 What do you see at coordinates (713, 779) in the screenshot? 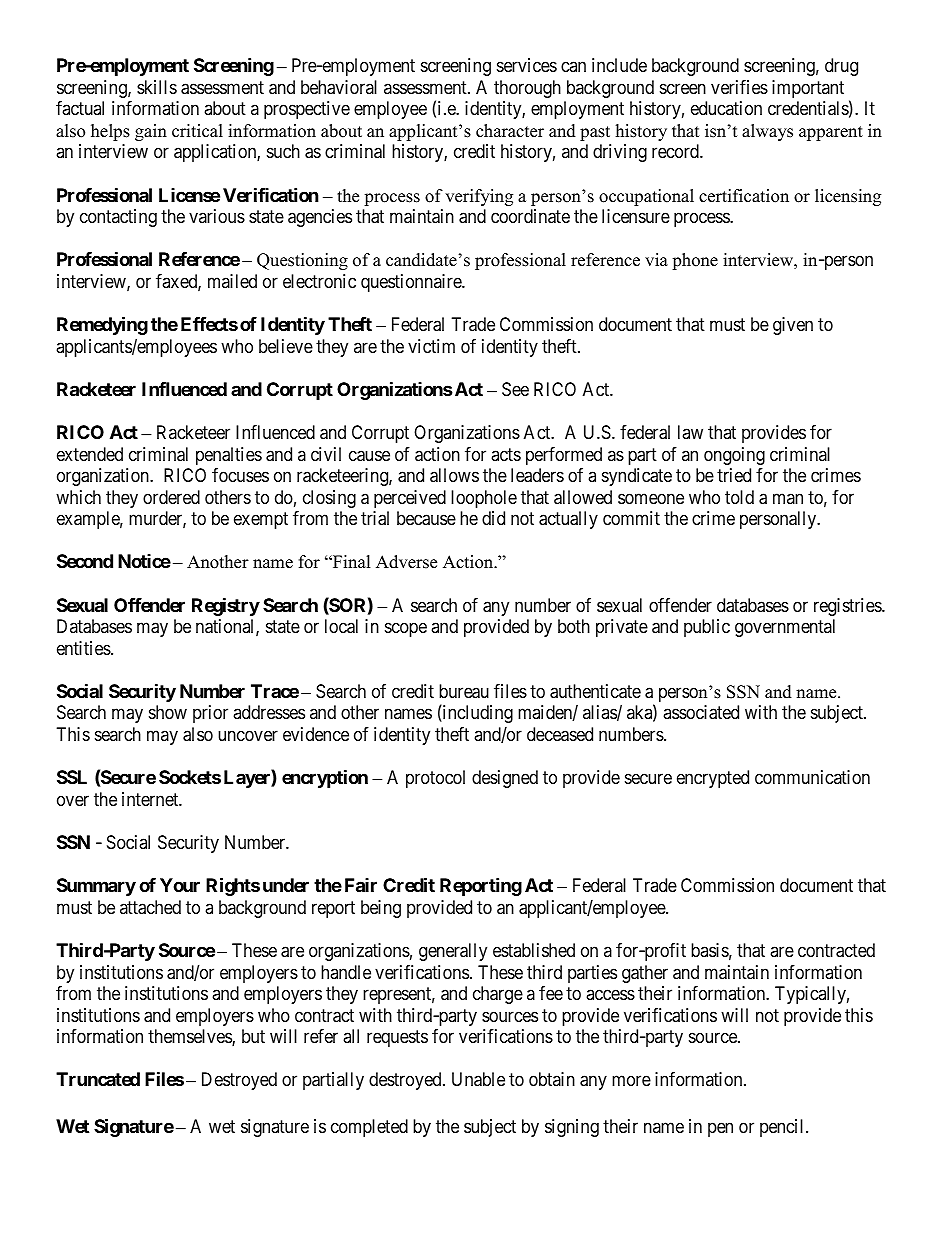
I see `encrypted` at bounding box center [713, 779].
